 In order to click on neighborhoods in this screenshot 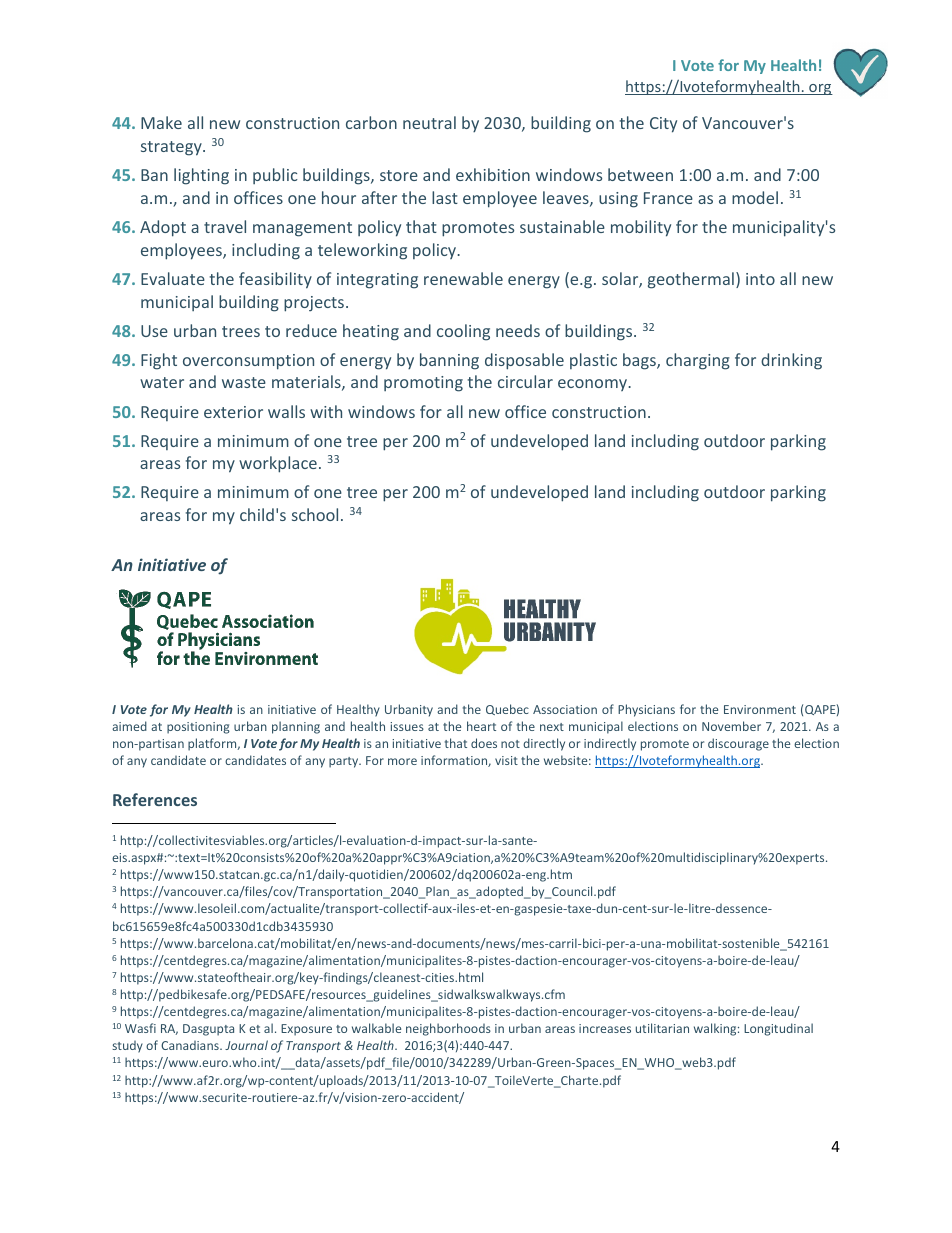, I will do `click(448, 1029)`.
